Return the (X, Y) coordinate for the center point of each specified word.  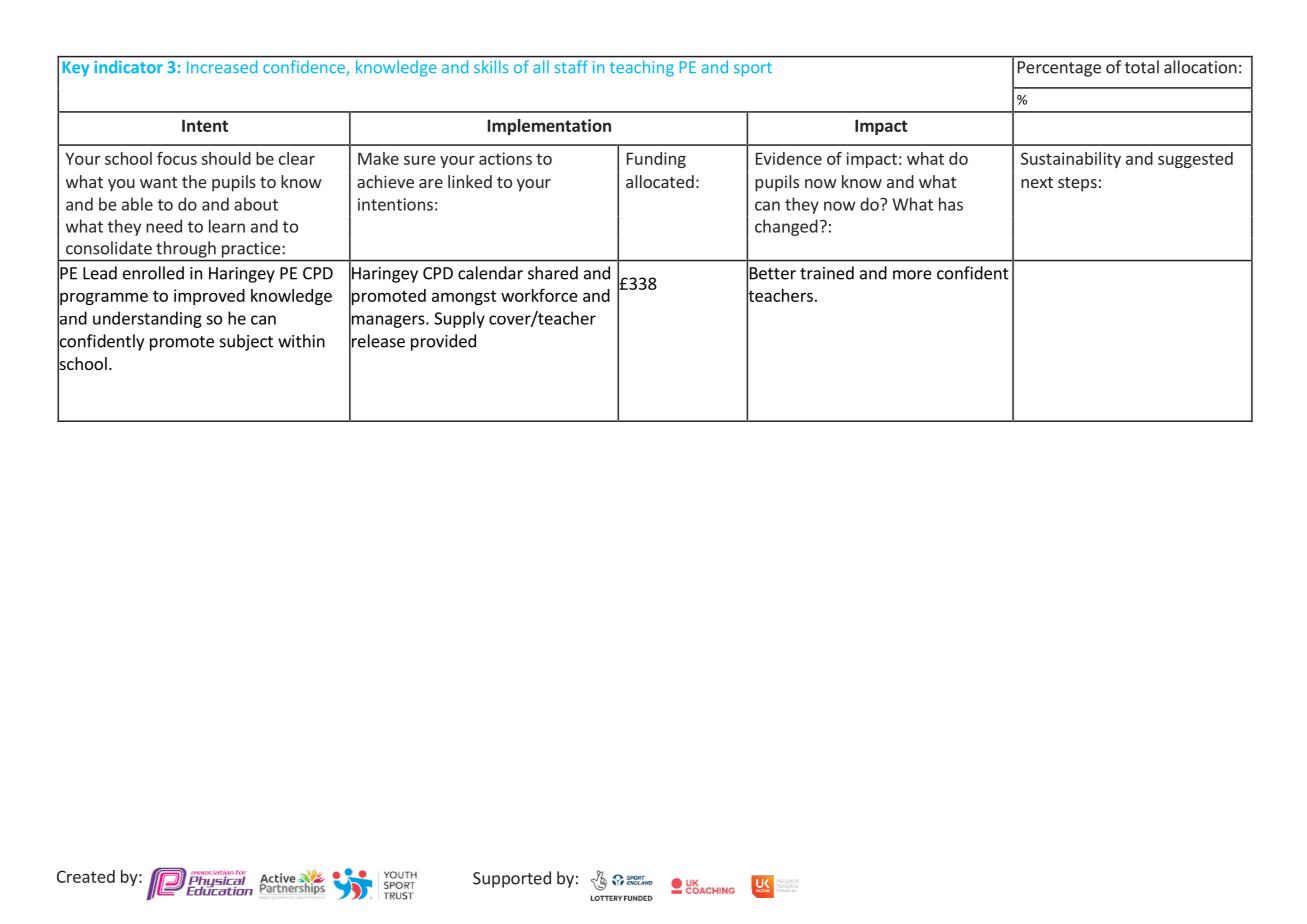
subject (246, 342)
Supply (459, 319)
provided (443, 342)
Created (86, 876)
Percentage (1059, 69)
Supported (512, 879)
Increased (222, 67)
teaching (642, 68)
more (912, 275)
